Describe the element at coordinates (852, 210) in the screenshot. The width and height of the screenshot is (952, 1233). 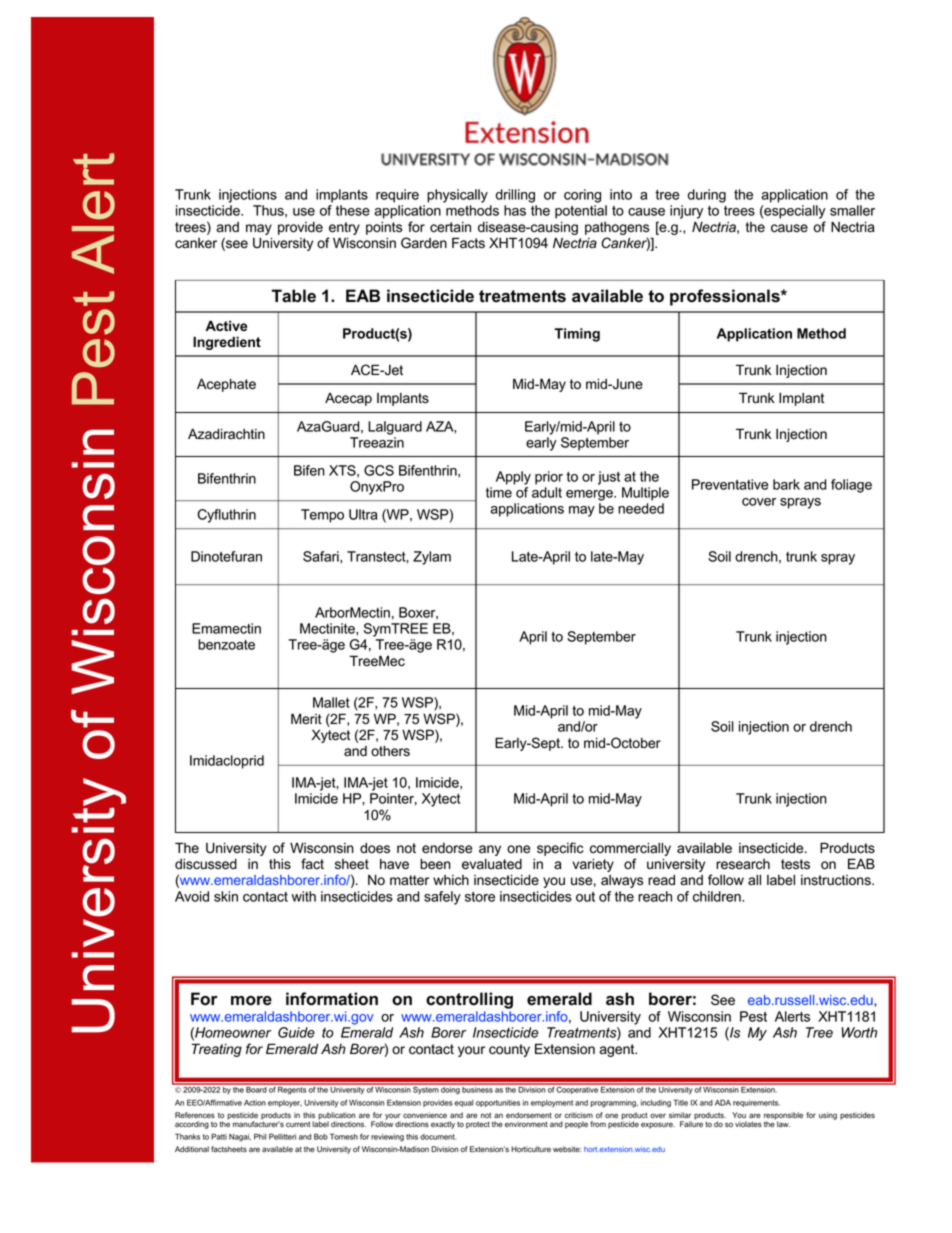
I see `smaller` at that location.
